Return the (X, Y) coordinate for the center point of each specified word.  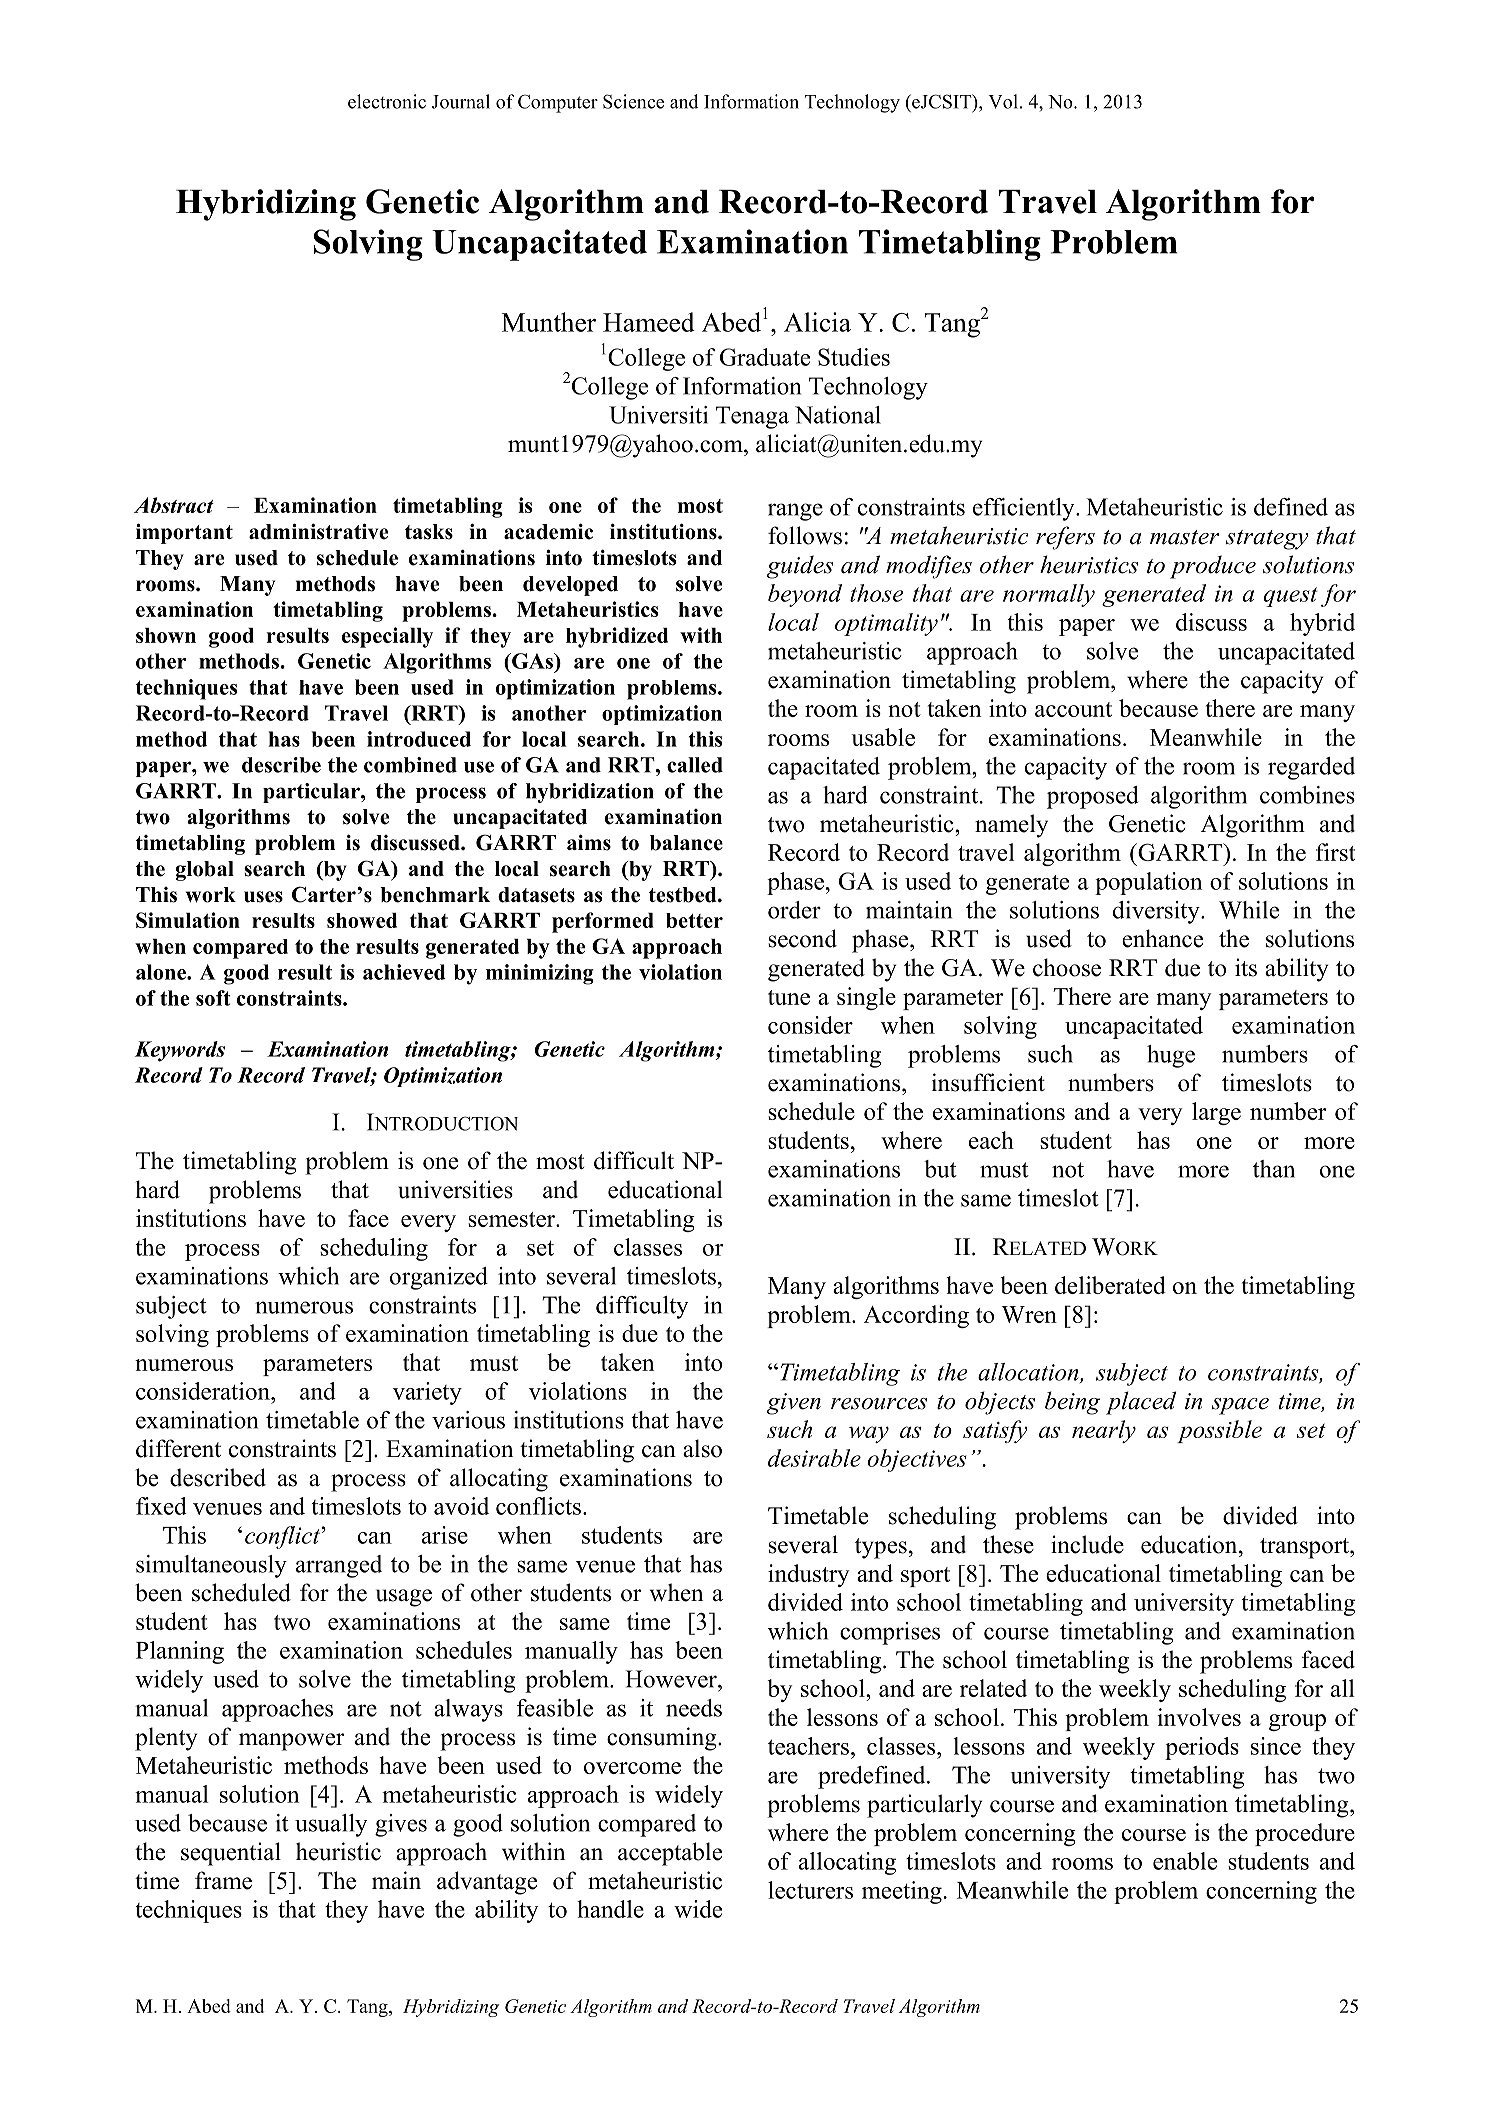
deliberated (1110, 1285)
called (695, 765)
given (794, 1404)
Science (633, 101)
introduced (419, 739)
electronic (387, 101)
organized (439, 1278)
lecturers (810, 1890)
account (1073, 709)
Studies (854, 357)
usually (331, 1825)
